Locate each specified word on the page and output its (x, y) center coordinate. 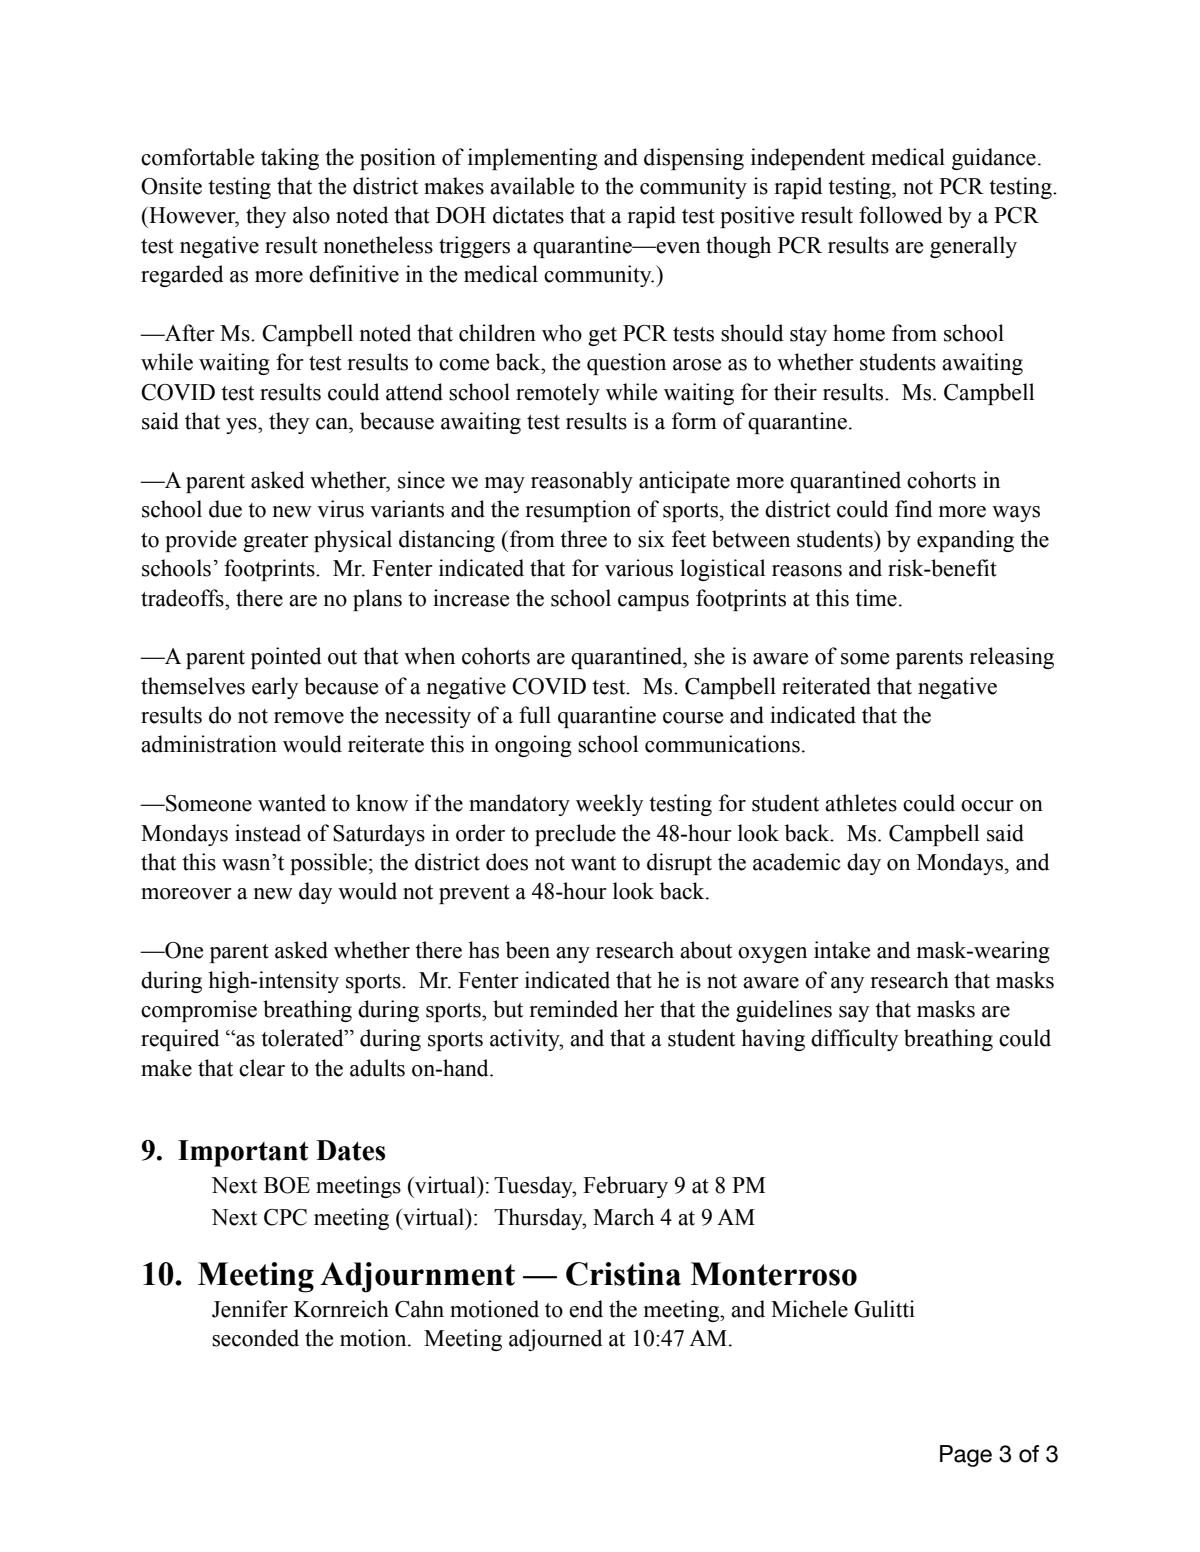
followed (901, 215)
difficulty (854, 1040)
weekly (609, 805)
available (532, 186)
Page (966, 1456)
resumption (578, 511)
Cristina (623, 1274)
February (625, 1187)
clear (262, 1068)
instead (268, 833)
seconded (255, 1338)
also (311, 215)
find (914, 509)
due (225, 509)
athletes (861, 803)
